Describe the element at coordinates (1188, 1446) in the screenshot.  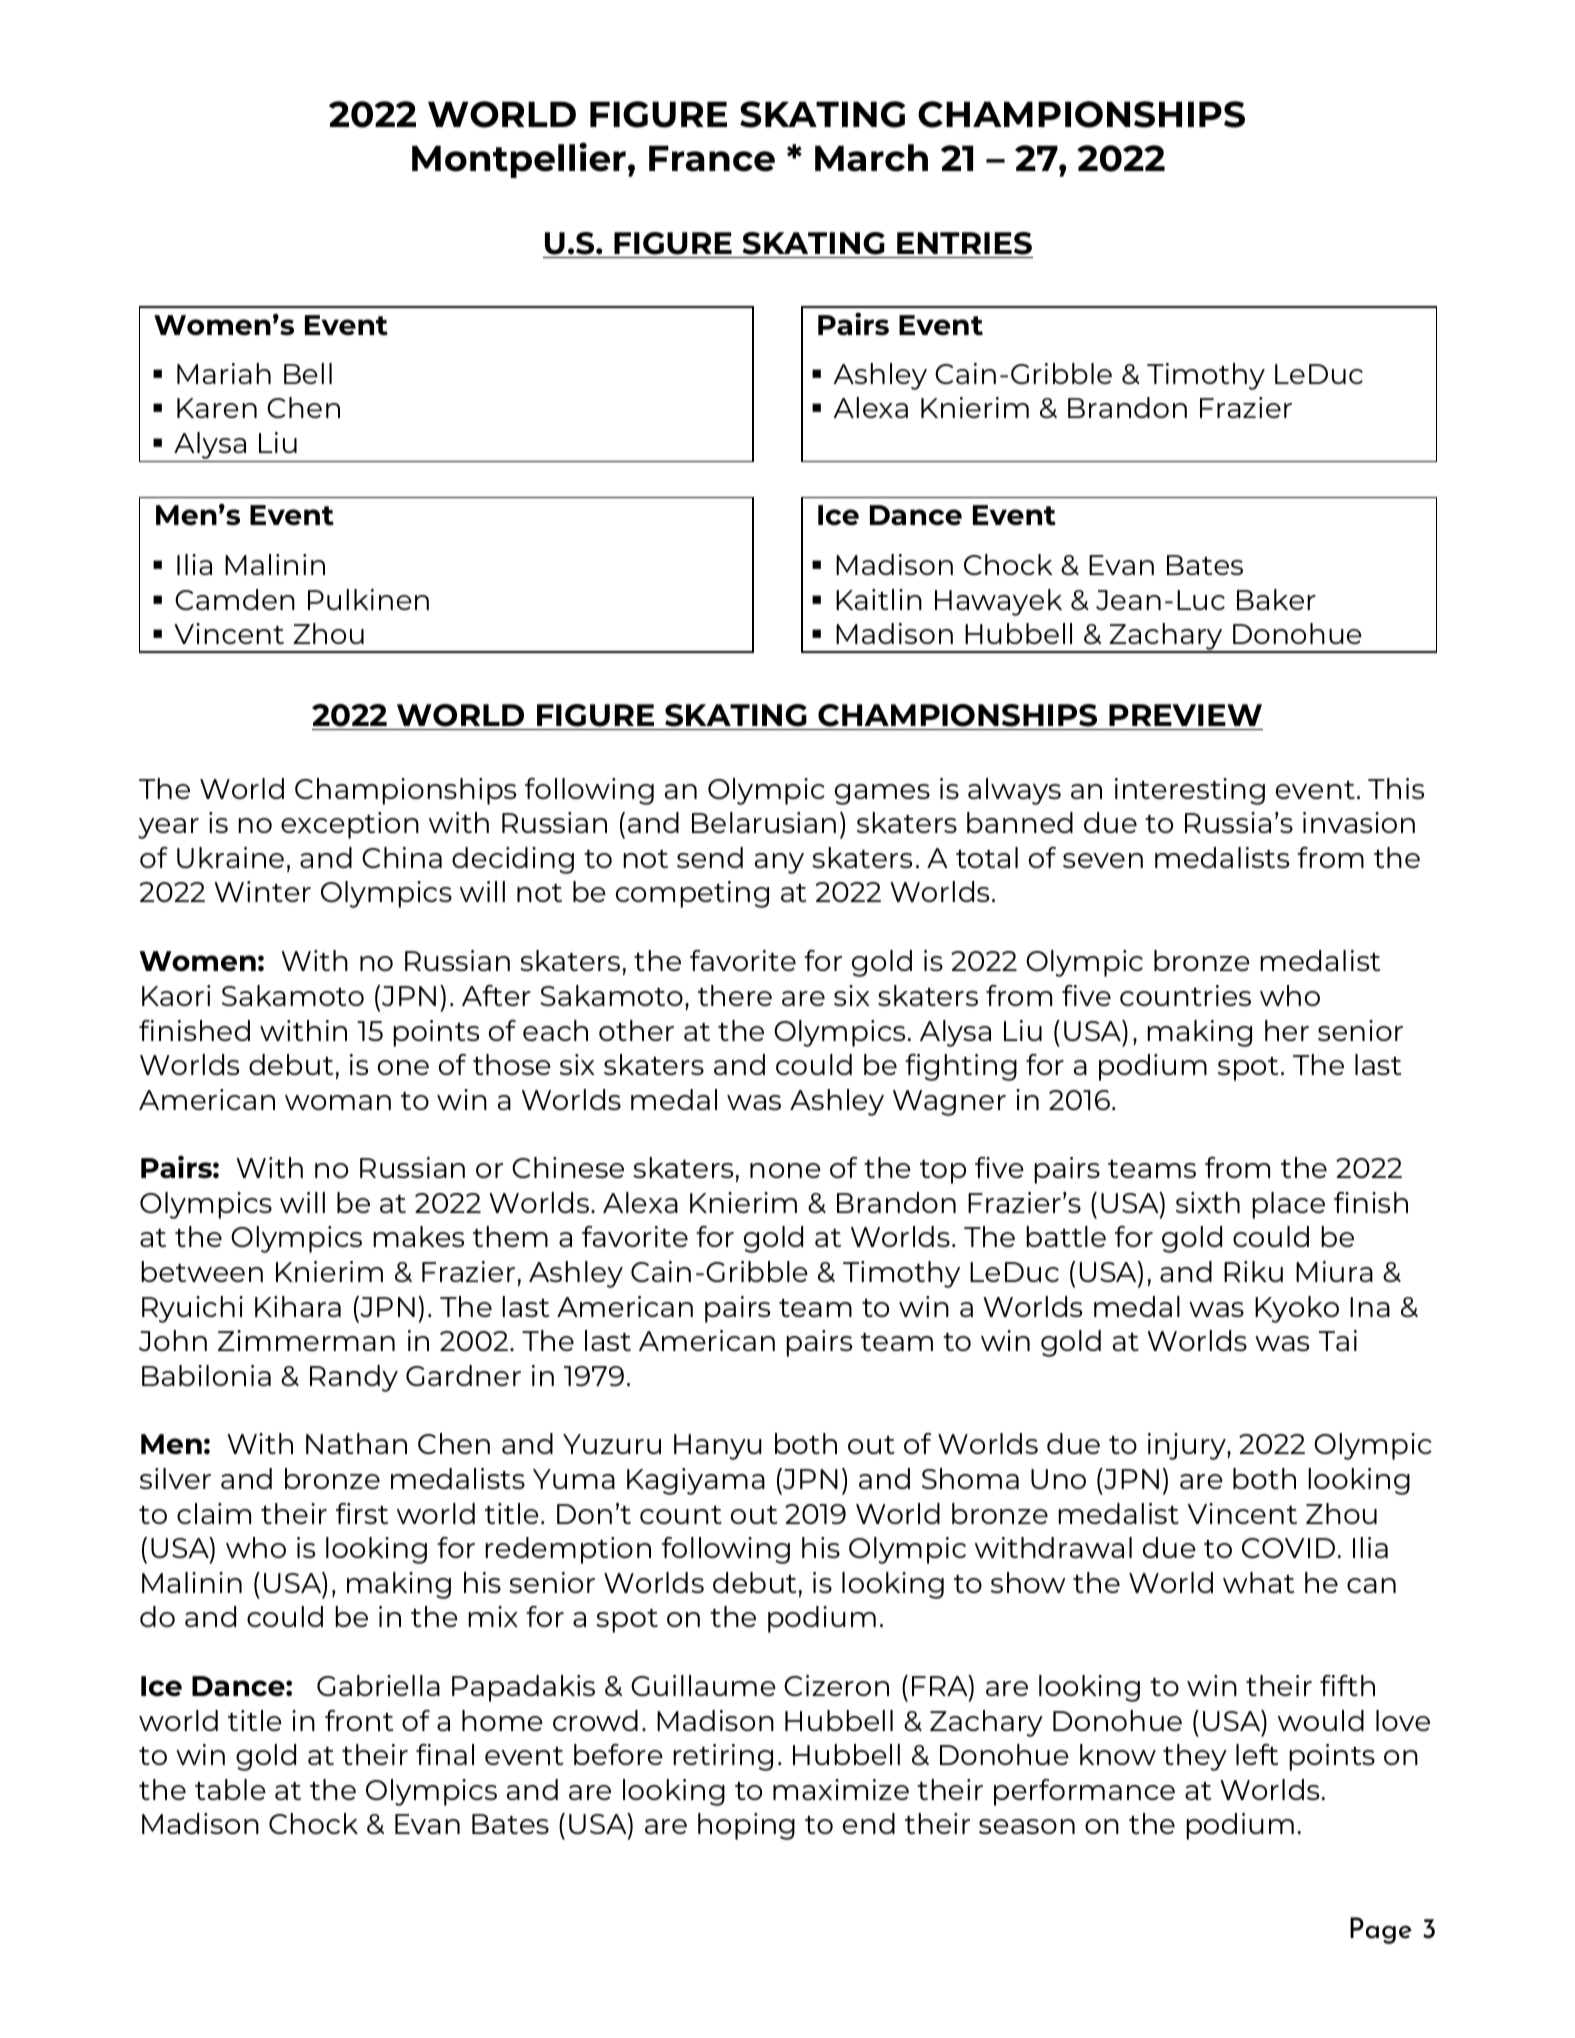
I see `injury` at that location.
